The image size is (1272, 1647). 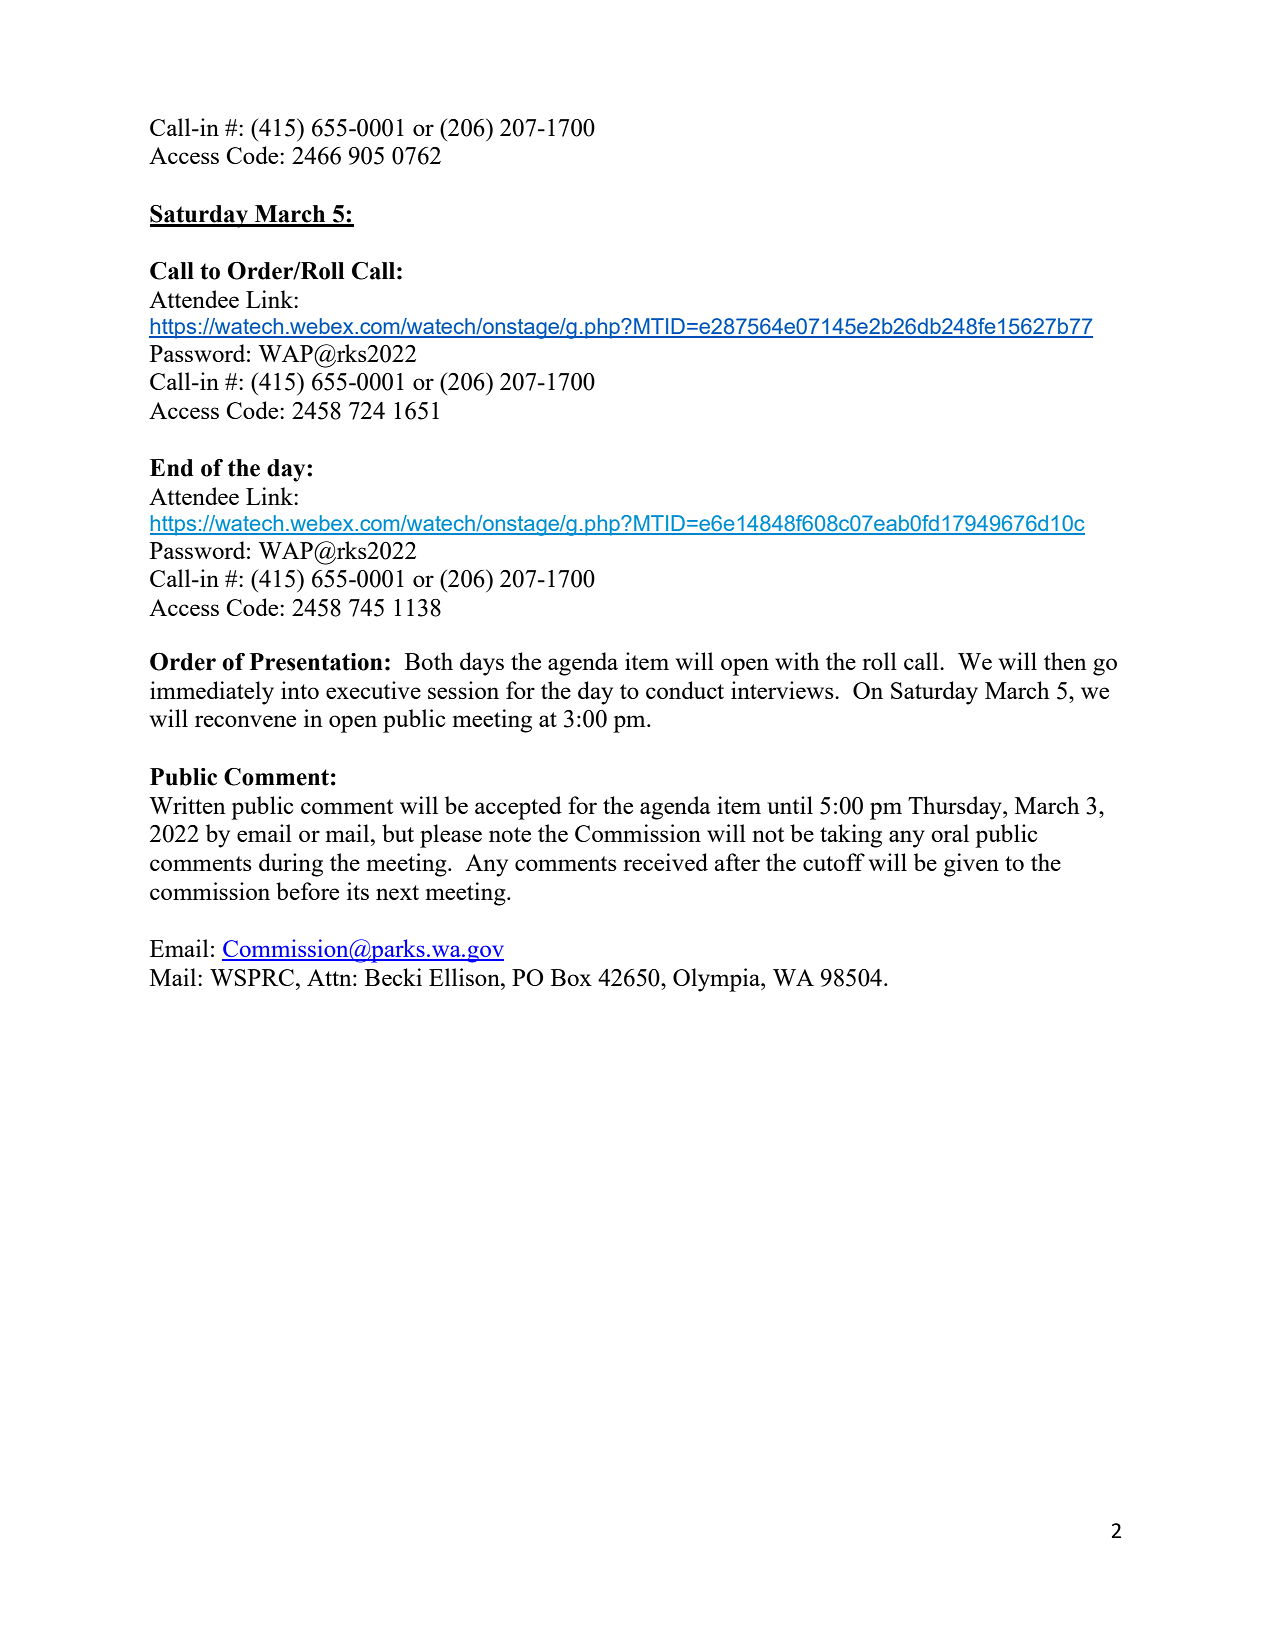 I want to click on Ellison, so click(x=465, y=977).
